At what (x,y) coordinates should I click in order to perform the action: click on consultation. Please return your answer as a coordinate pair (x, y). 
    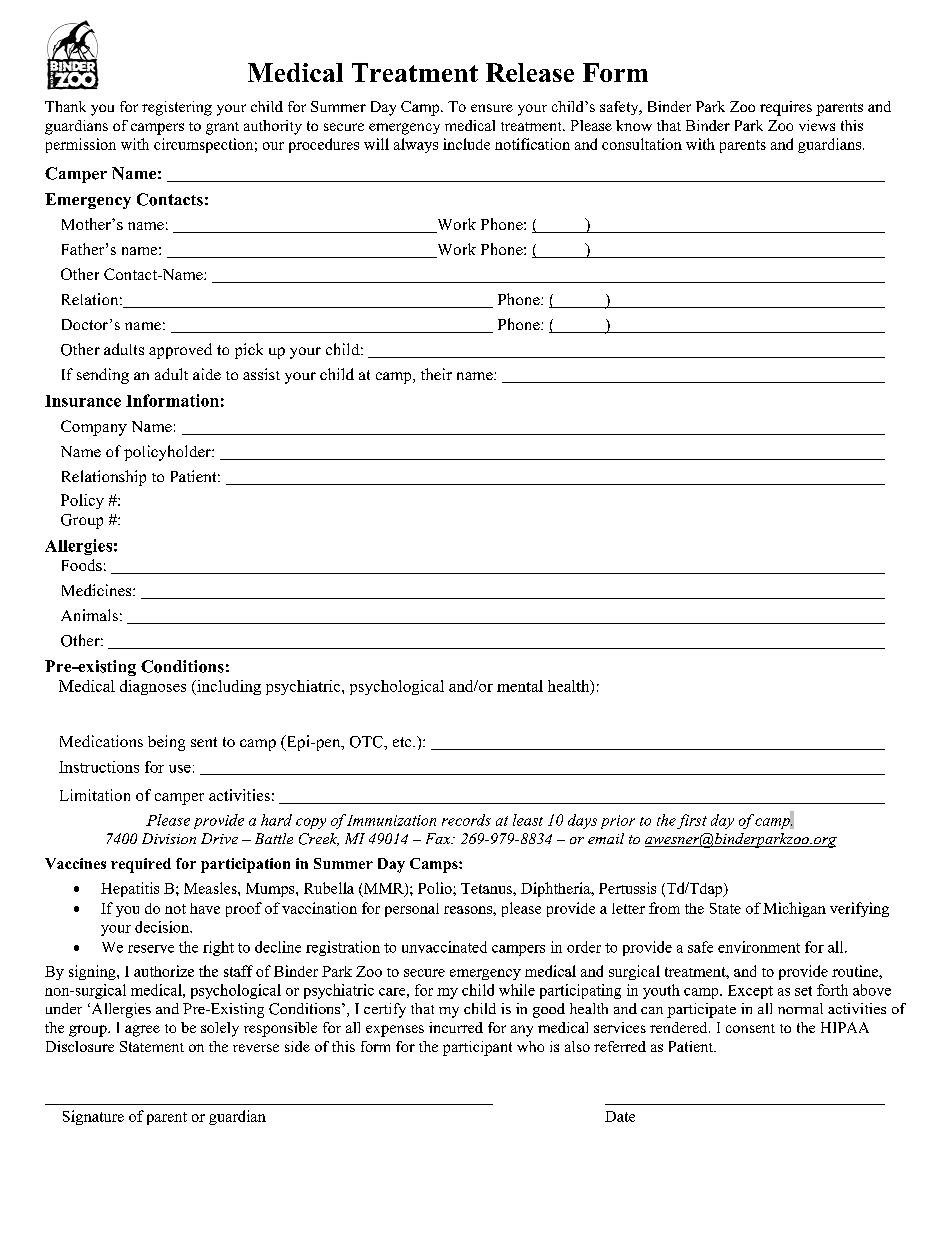
    Looking at the image, I should click on (642, 144).
